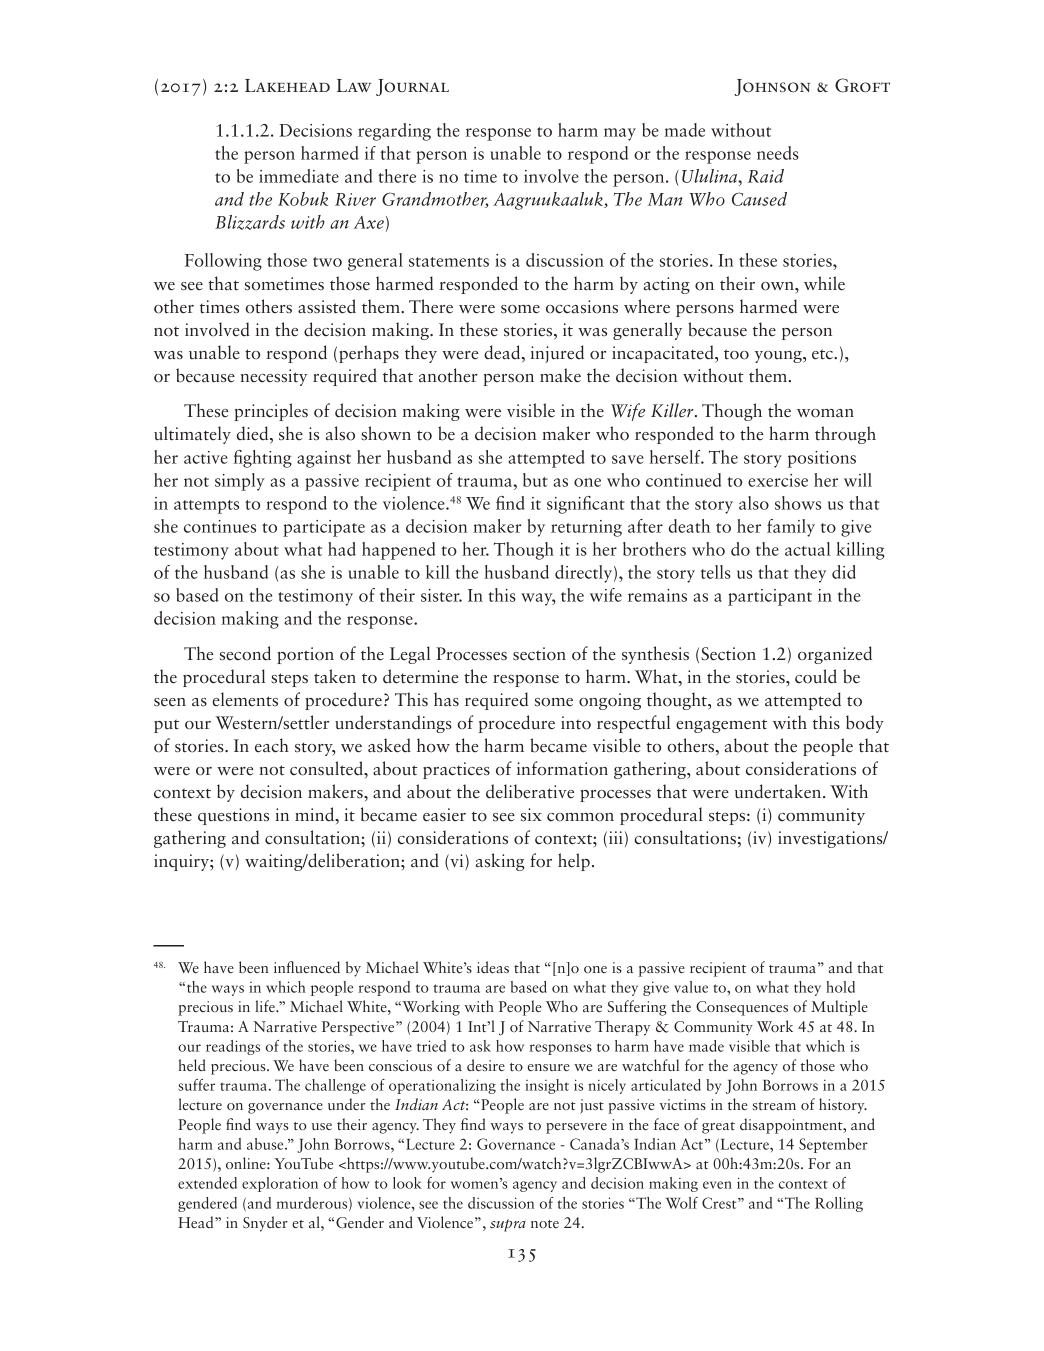 The width and height of the screenshot is (1044, 1351). I want to click on may, so click(620, 134).
